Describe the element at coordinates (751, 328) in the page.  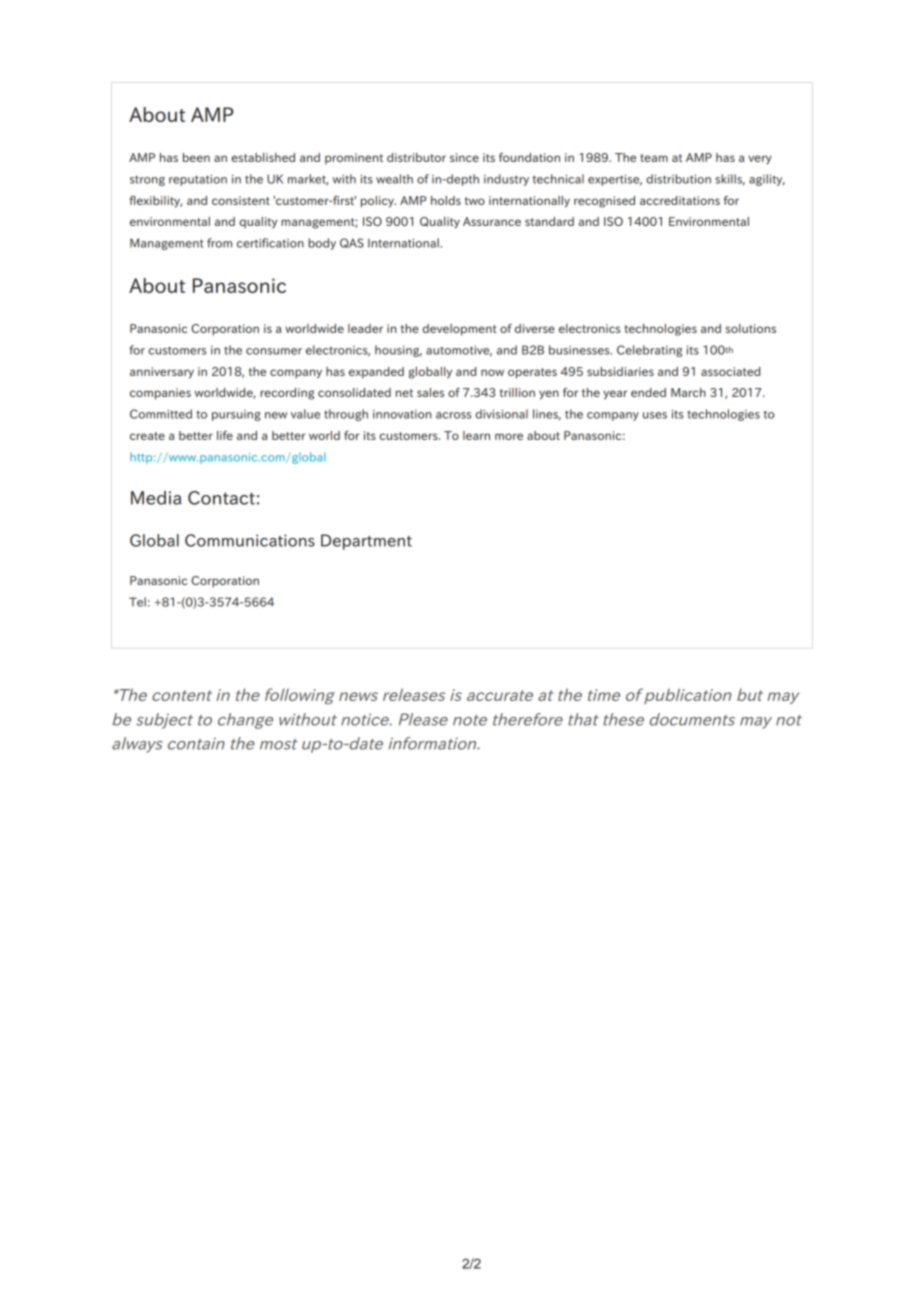
I see `solutions` at that location.
